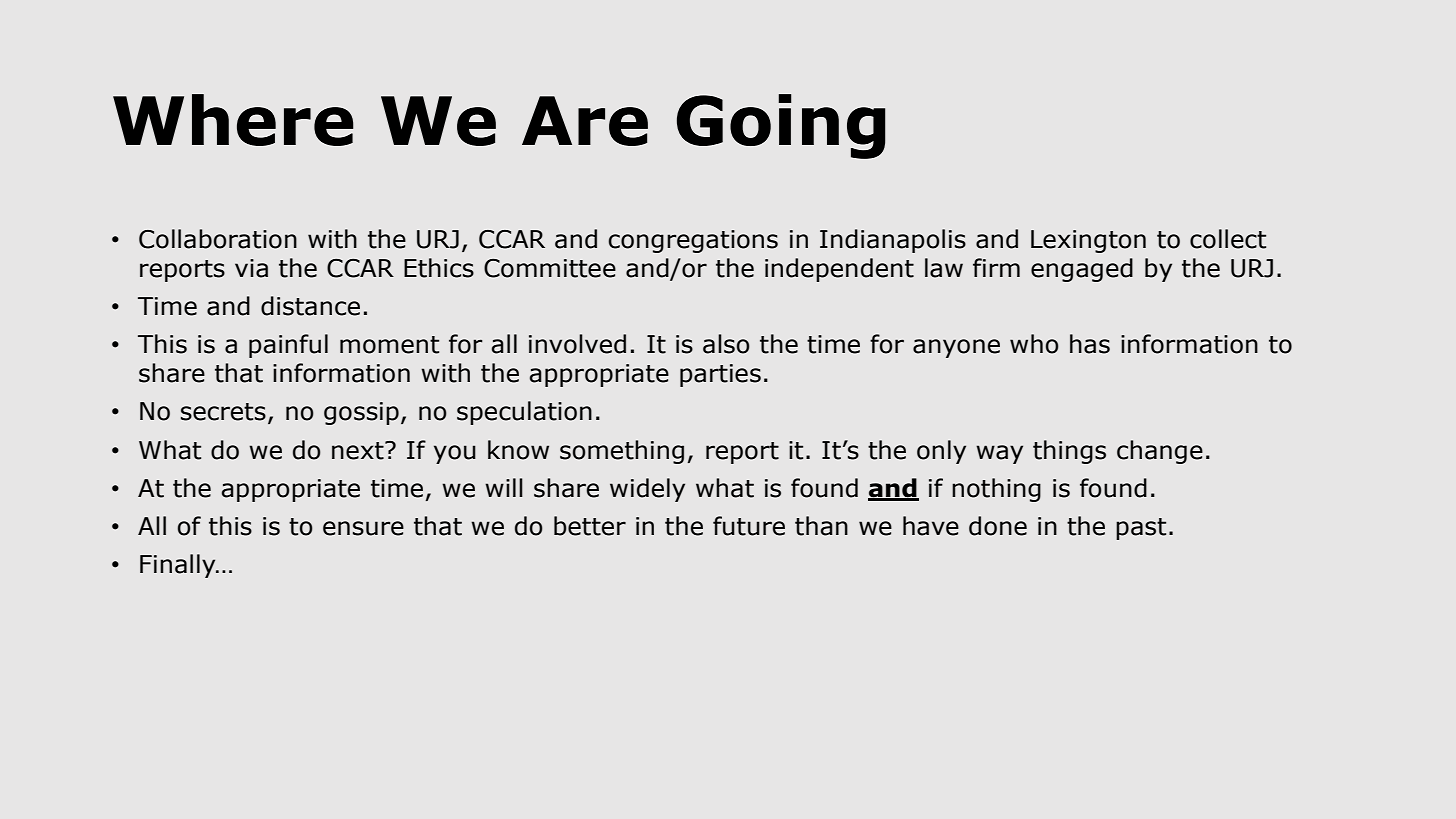 Image resolution: width=1456 pixels, height=819 pixels. What do you see at coordinates (363, 528) in the image?
I see `ensure` at bounding box center [363, 528].
